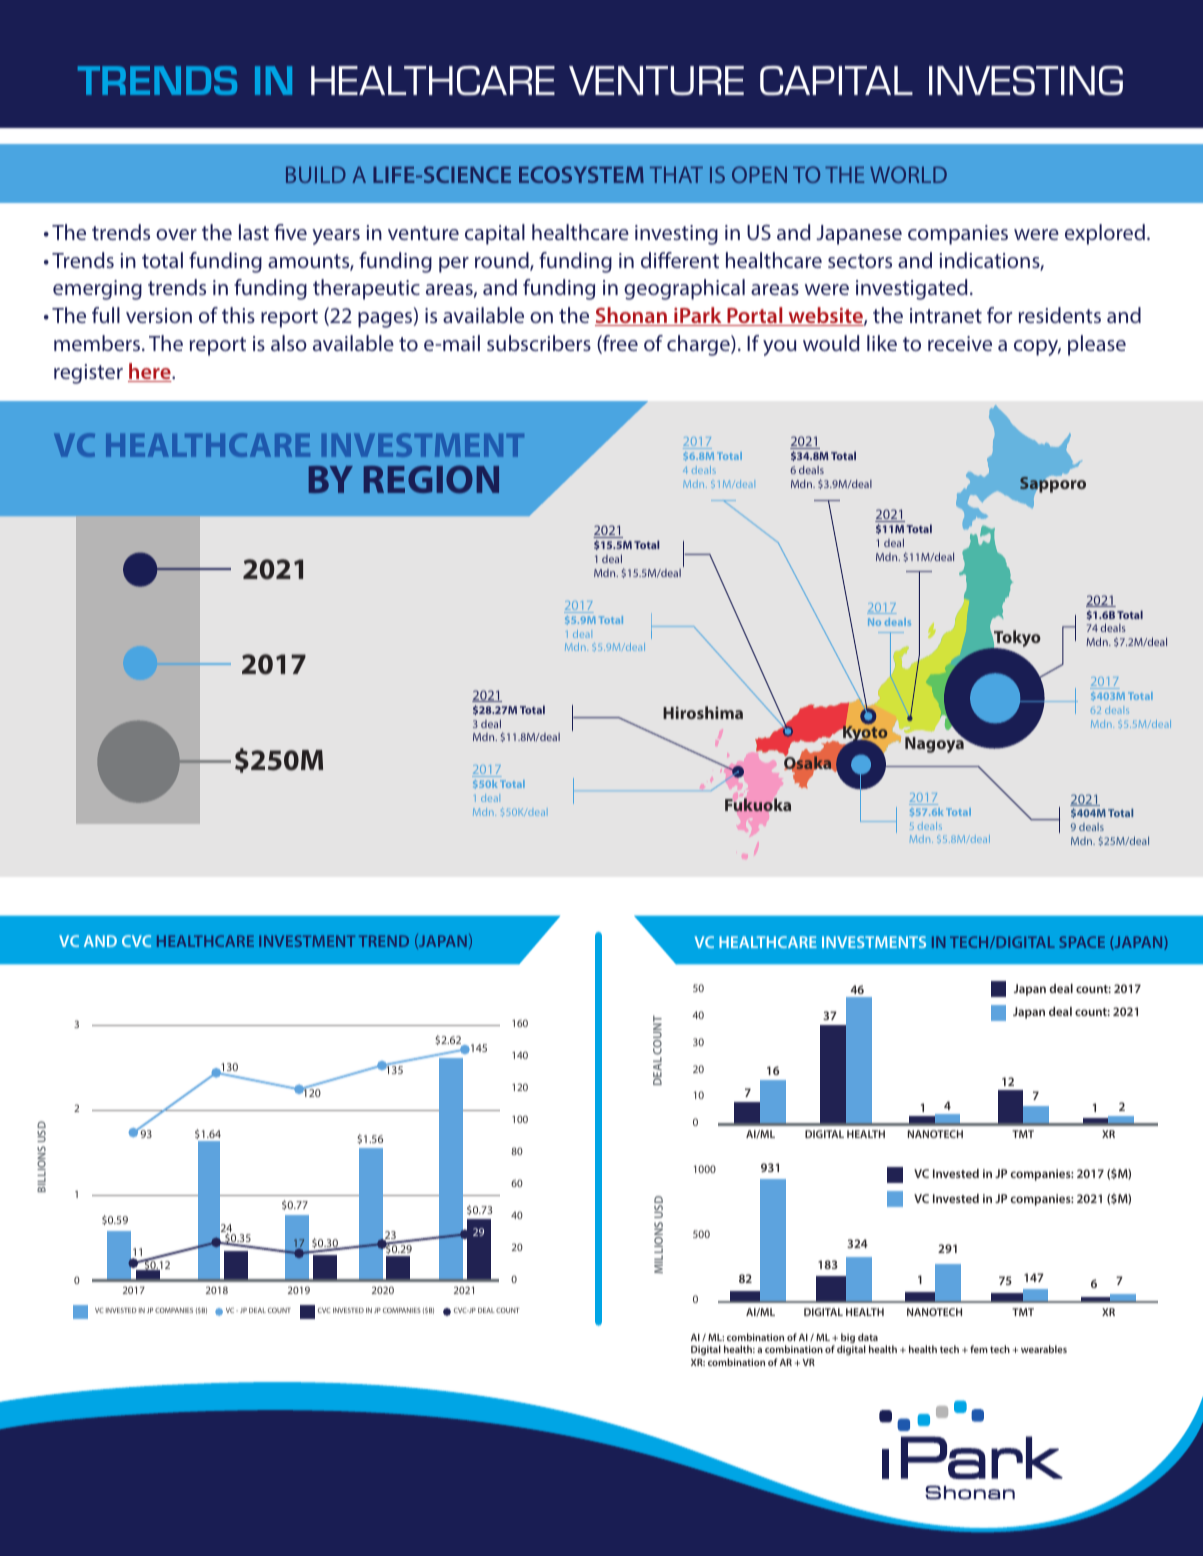 Image resolution: width=1203 pixels, height=1556 pixels. What do you see at coordinates (848, 1339) in the image?
I see `big` at bounding box center [848, 1339].
